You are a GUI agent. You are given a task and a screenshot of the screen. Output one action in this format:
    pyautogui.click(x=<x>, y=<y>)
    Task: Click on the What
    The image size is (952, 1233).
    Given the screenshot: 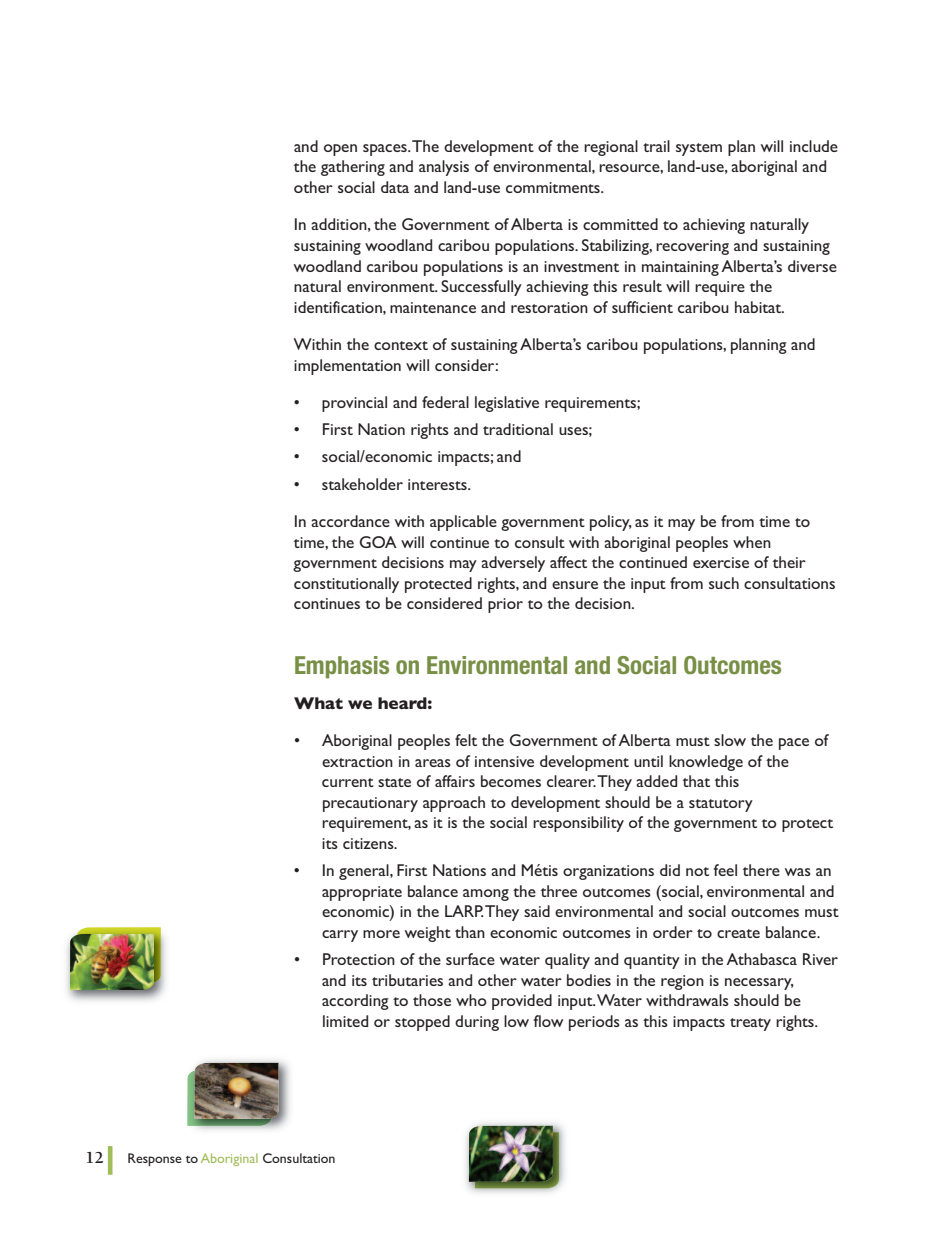 What is the action you would take?
    pyautogui.click(x=318, y=703)
